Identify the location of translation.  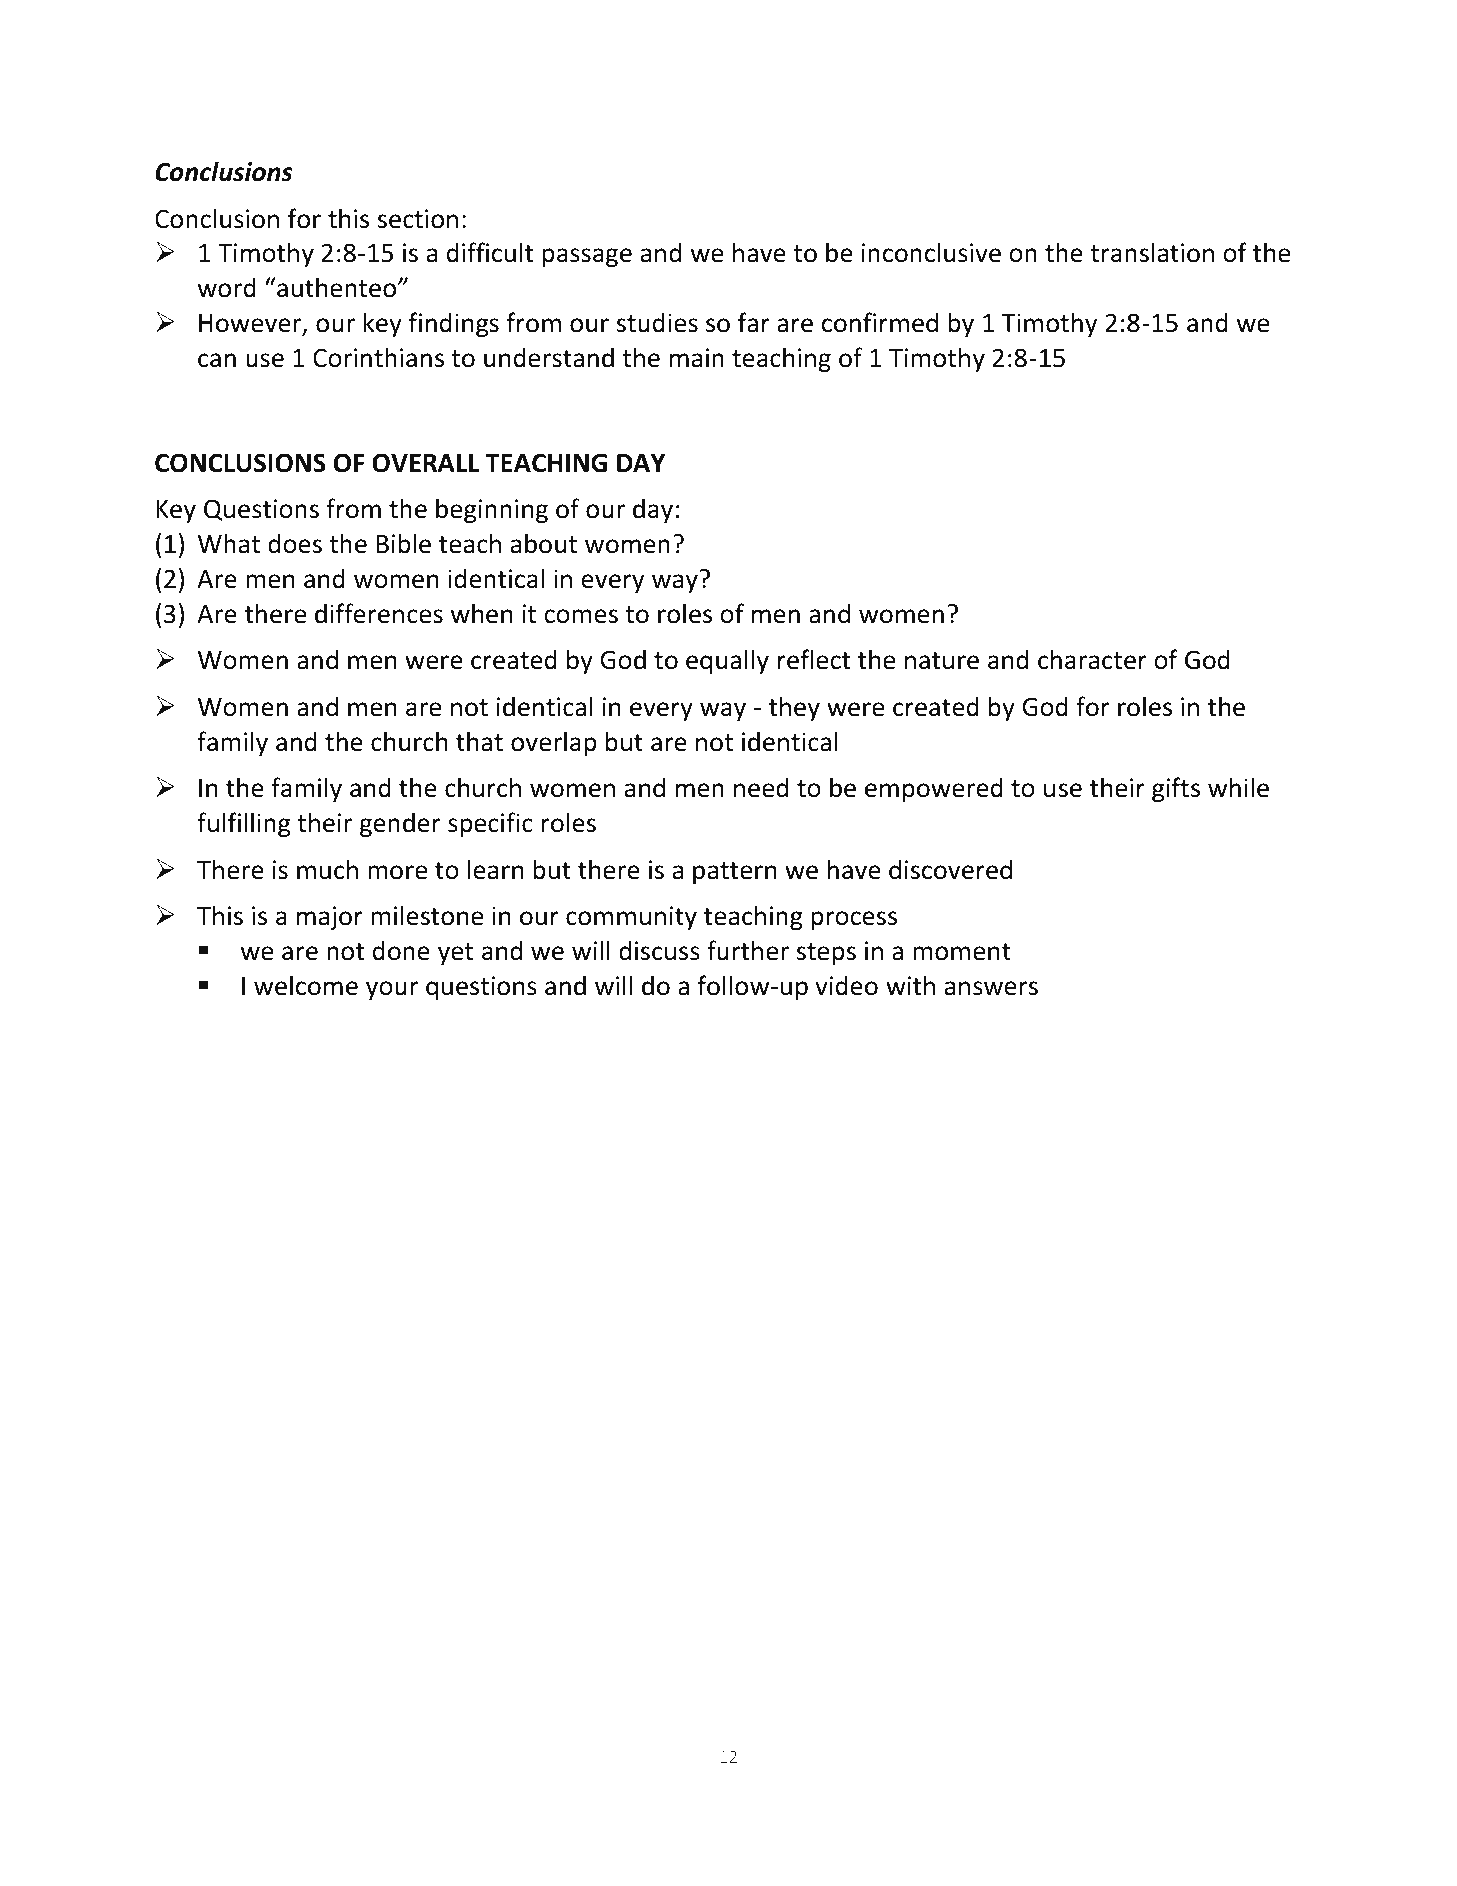
(1152, 252).
